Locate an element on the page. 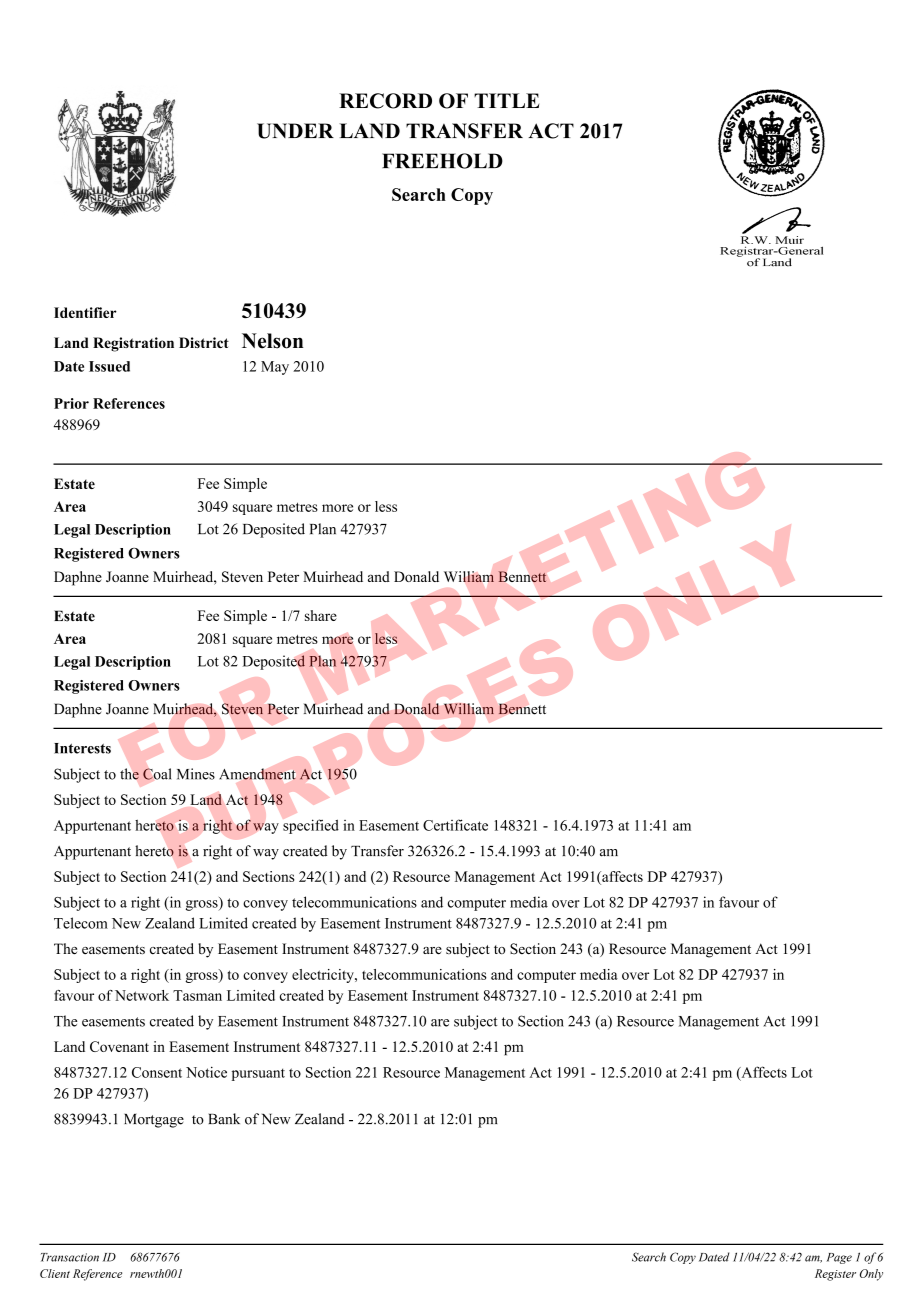 The height and width of the document is (1308, 924). Coal is located at coordinates (157, 774).
